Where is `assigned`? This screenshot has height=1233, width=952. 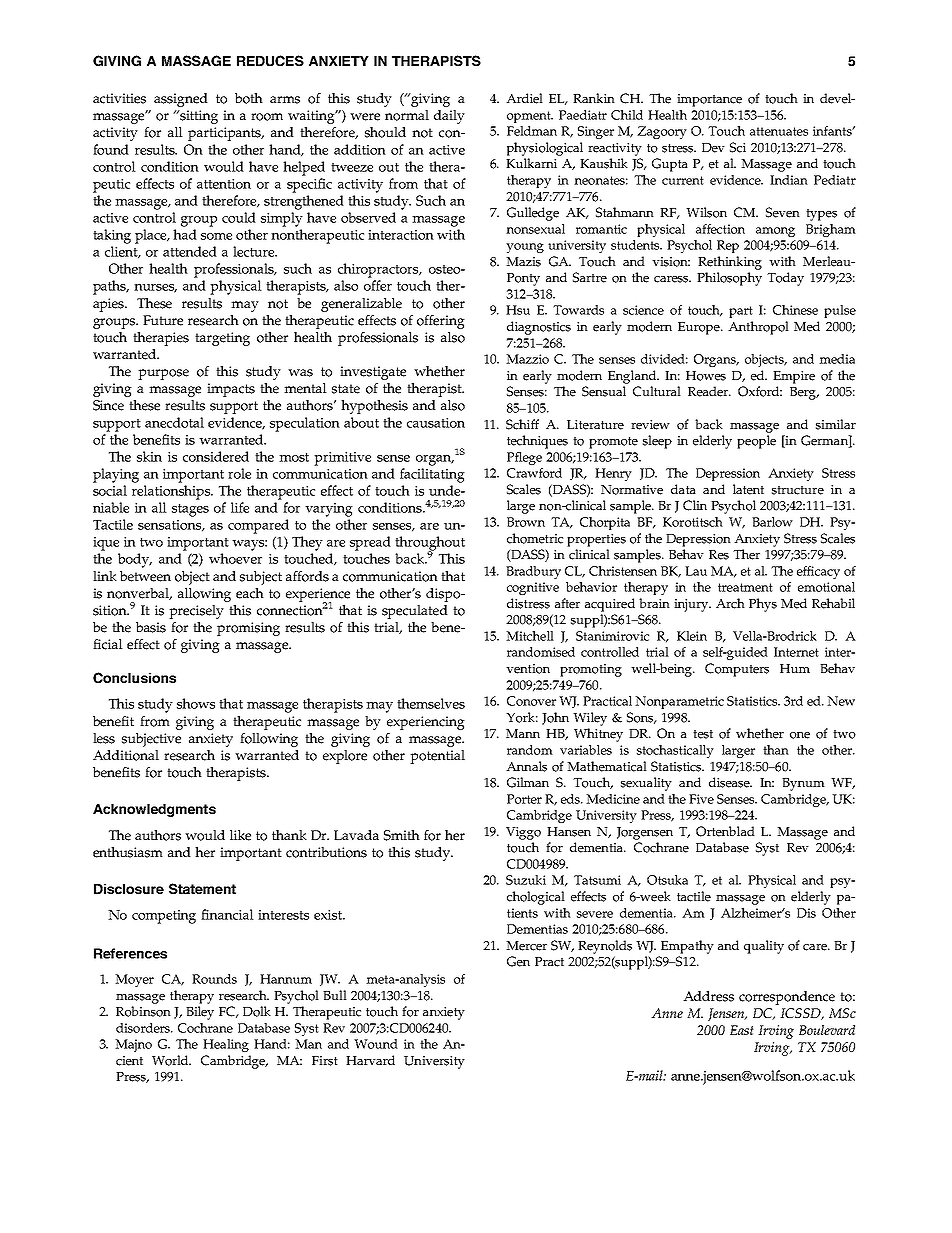 assigned is located at coordinates (181, 100).
